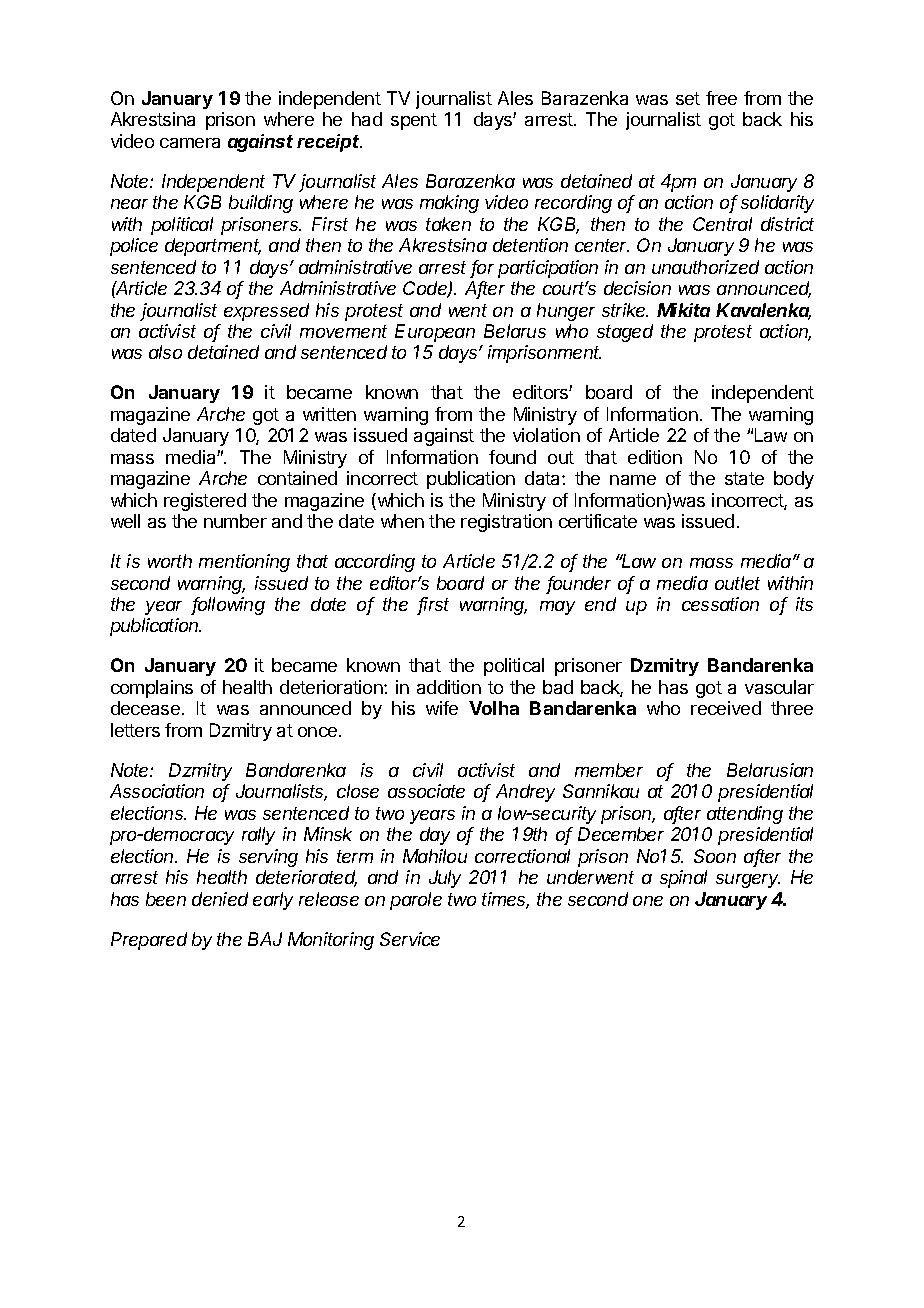  What do you see at coordinates (748, 881) in the document?
I see `surgery` at bounding box center [748, 881].
